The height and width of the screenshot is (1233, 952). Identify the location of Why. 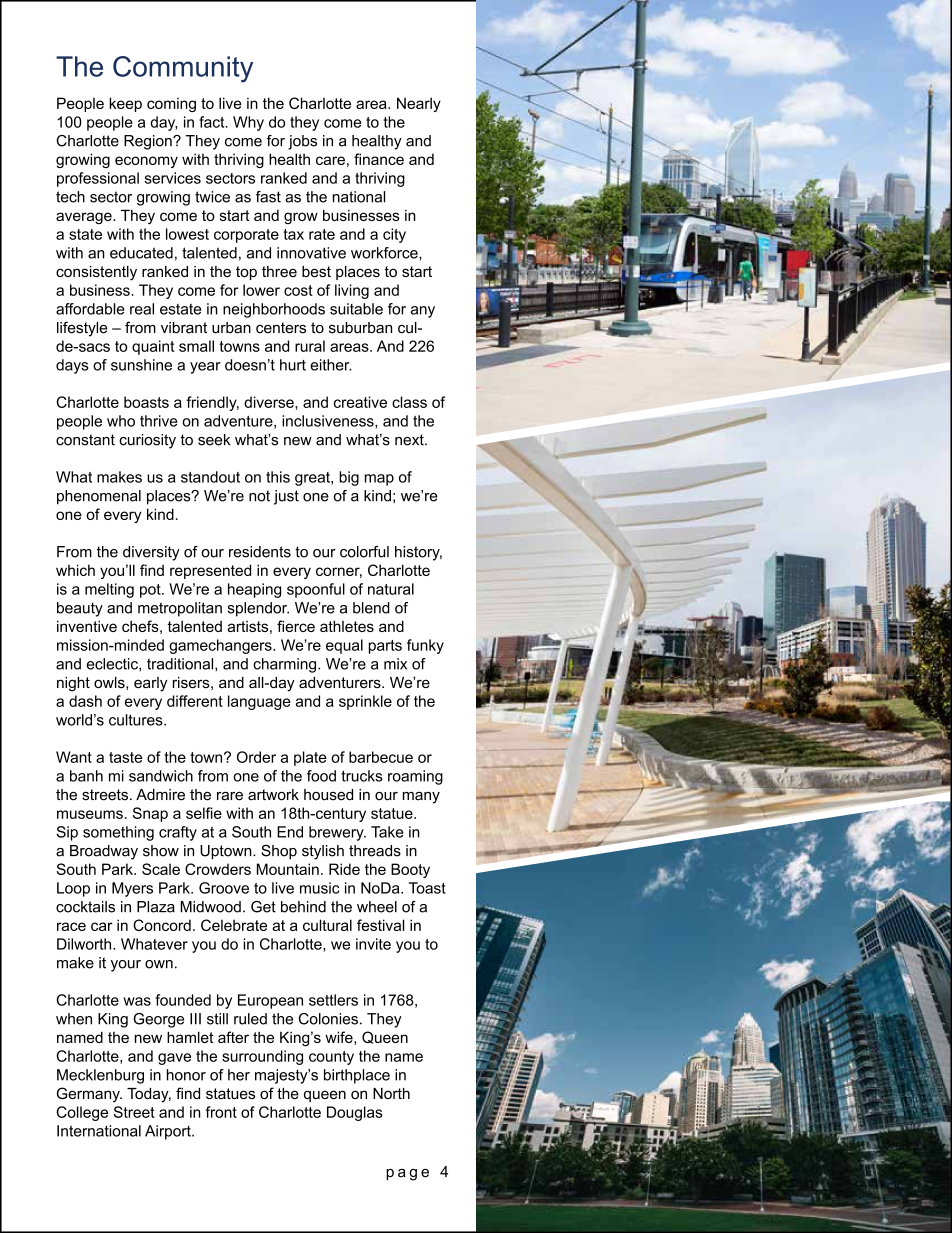
(248, 123).
